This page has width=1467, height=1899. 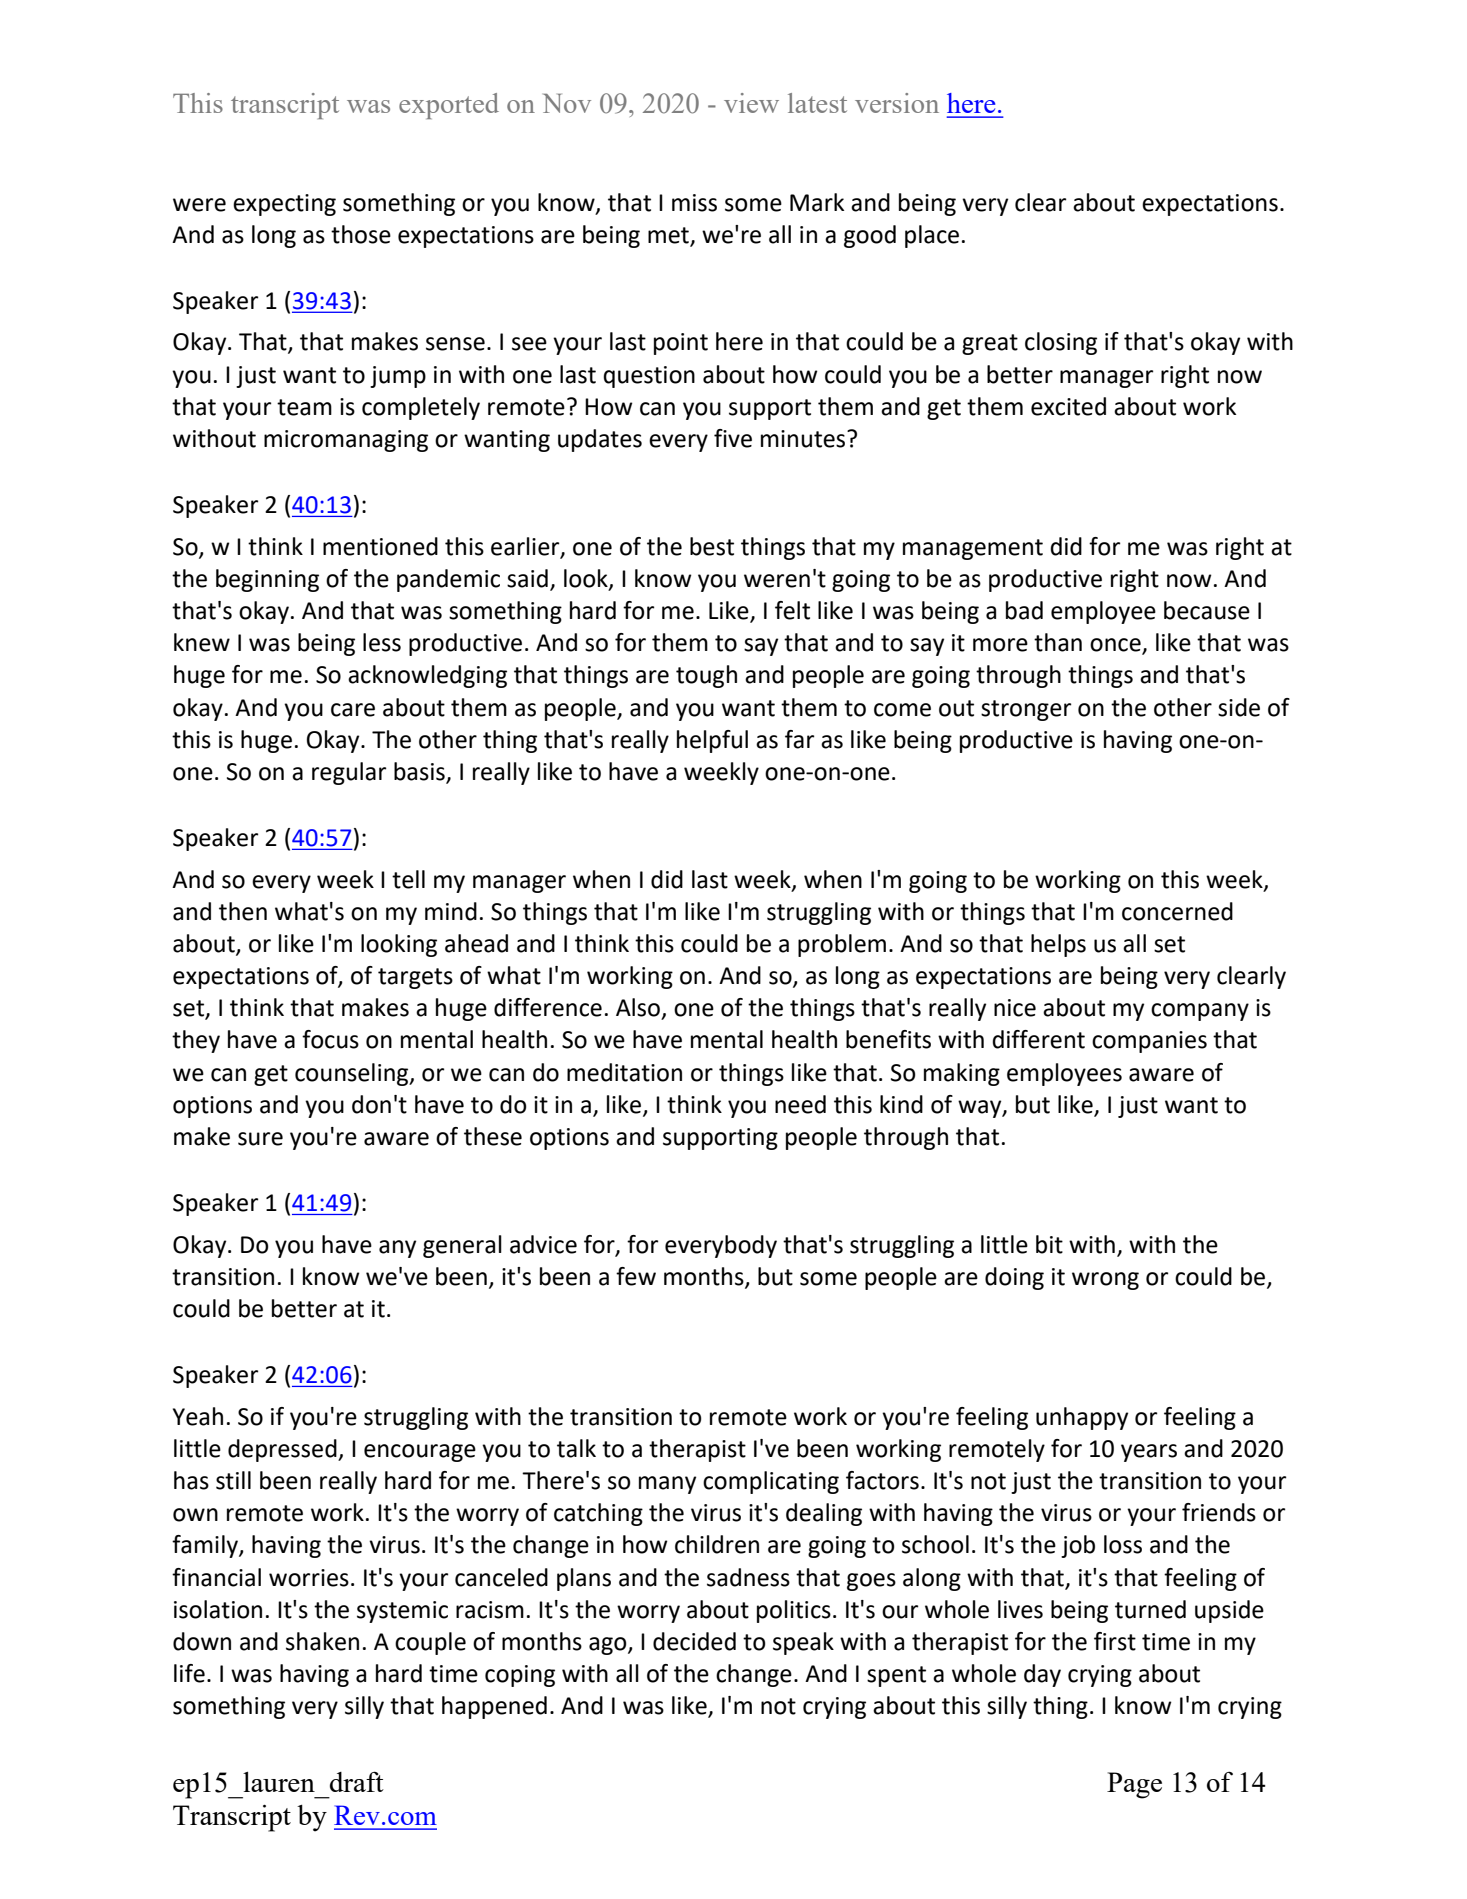 What do you see at coordinates (322, 1641) in the page?
I see `shaken` at bounding box center [322, 1641].
